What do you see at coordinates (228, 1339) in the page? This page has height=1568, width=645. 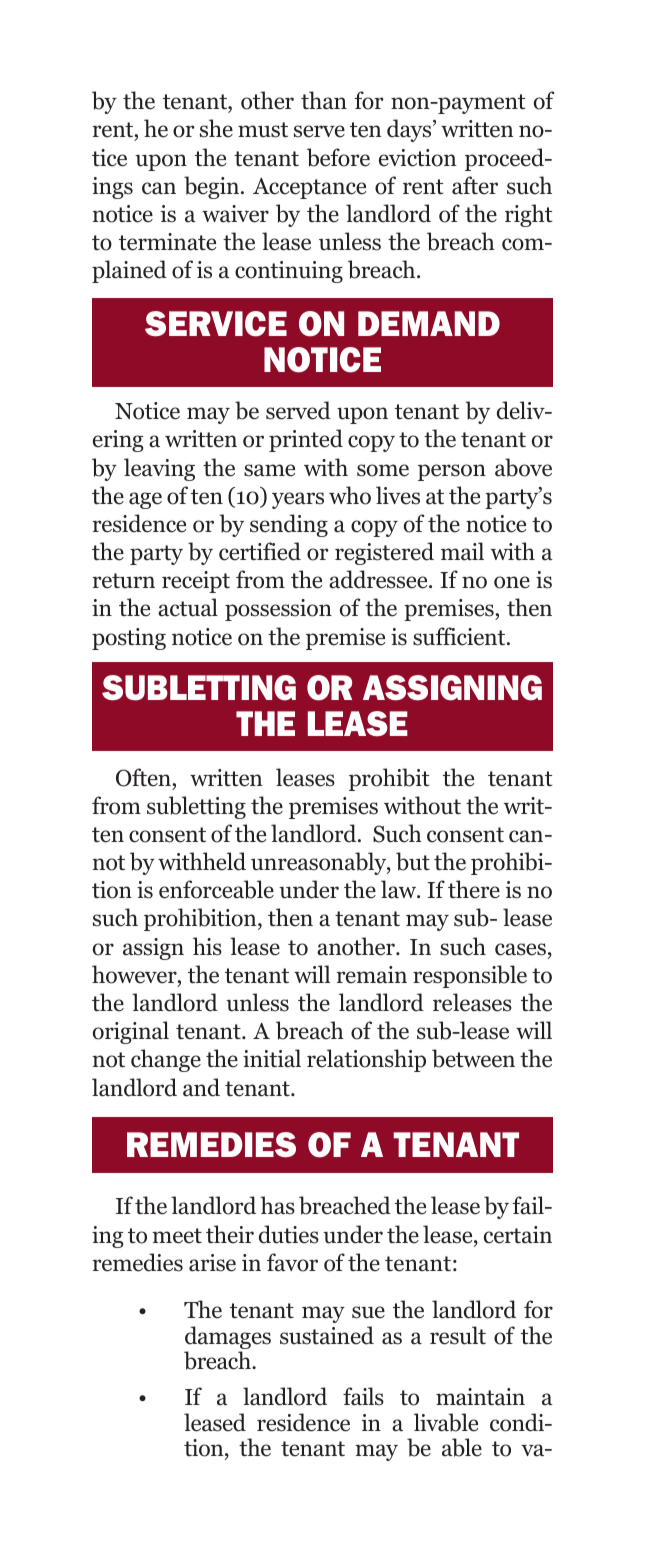 I see `damages` at bounding box center [228, 1339].
